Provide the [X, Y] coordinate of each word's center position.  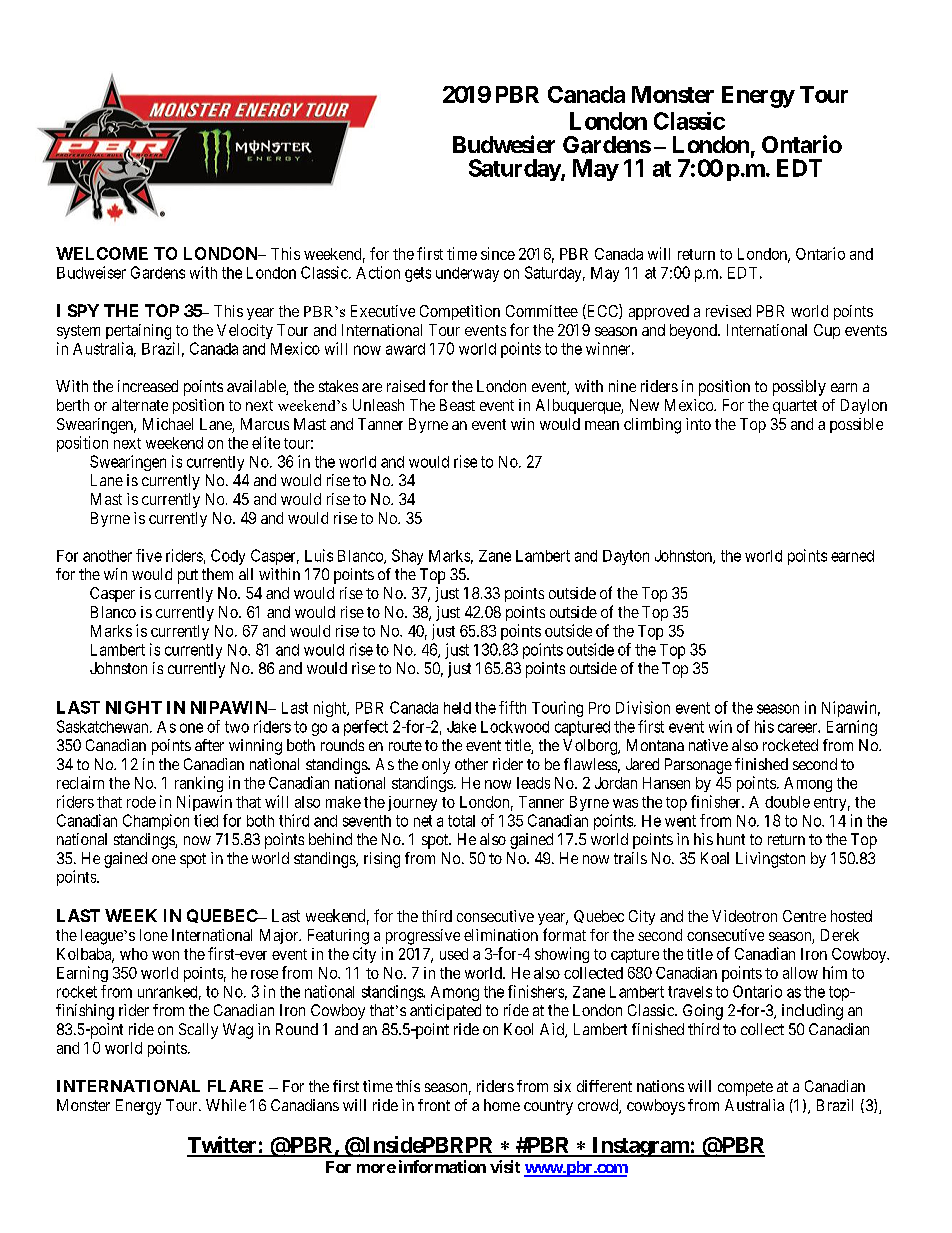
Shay [407, 557]
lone [154, 935]
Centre [804, 916]
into [698, 424]
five [149, 555]
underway [467, 274]
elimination [501, 935]
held [457, 708]
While [226, 1105]
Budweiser [91, 272]
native [708, 745]
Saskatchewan [104, 726]
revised [728, 311]
